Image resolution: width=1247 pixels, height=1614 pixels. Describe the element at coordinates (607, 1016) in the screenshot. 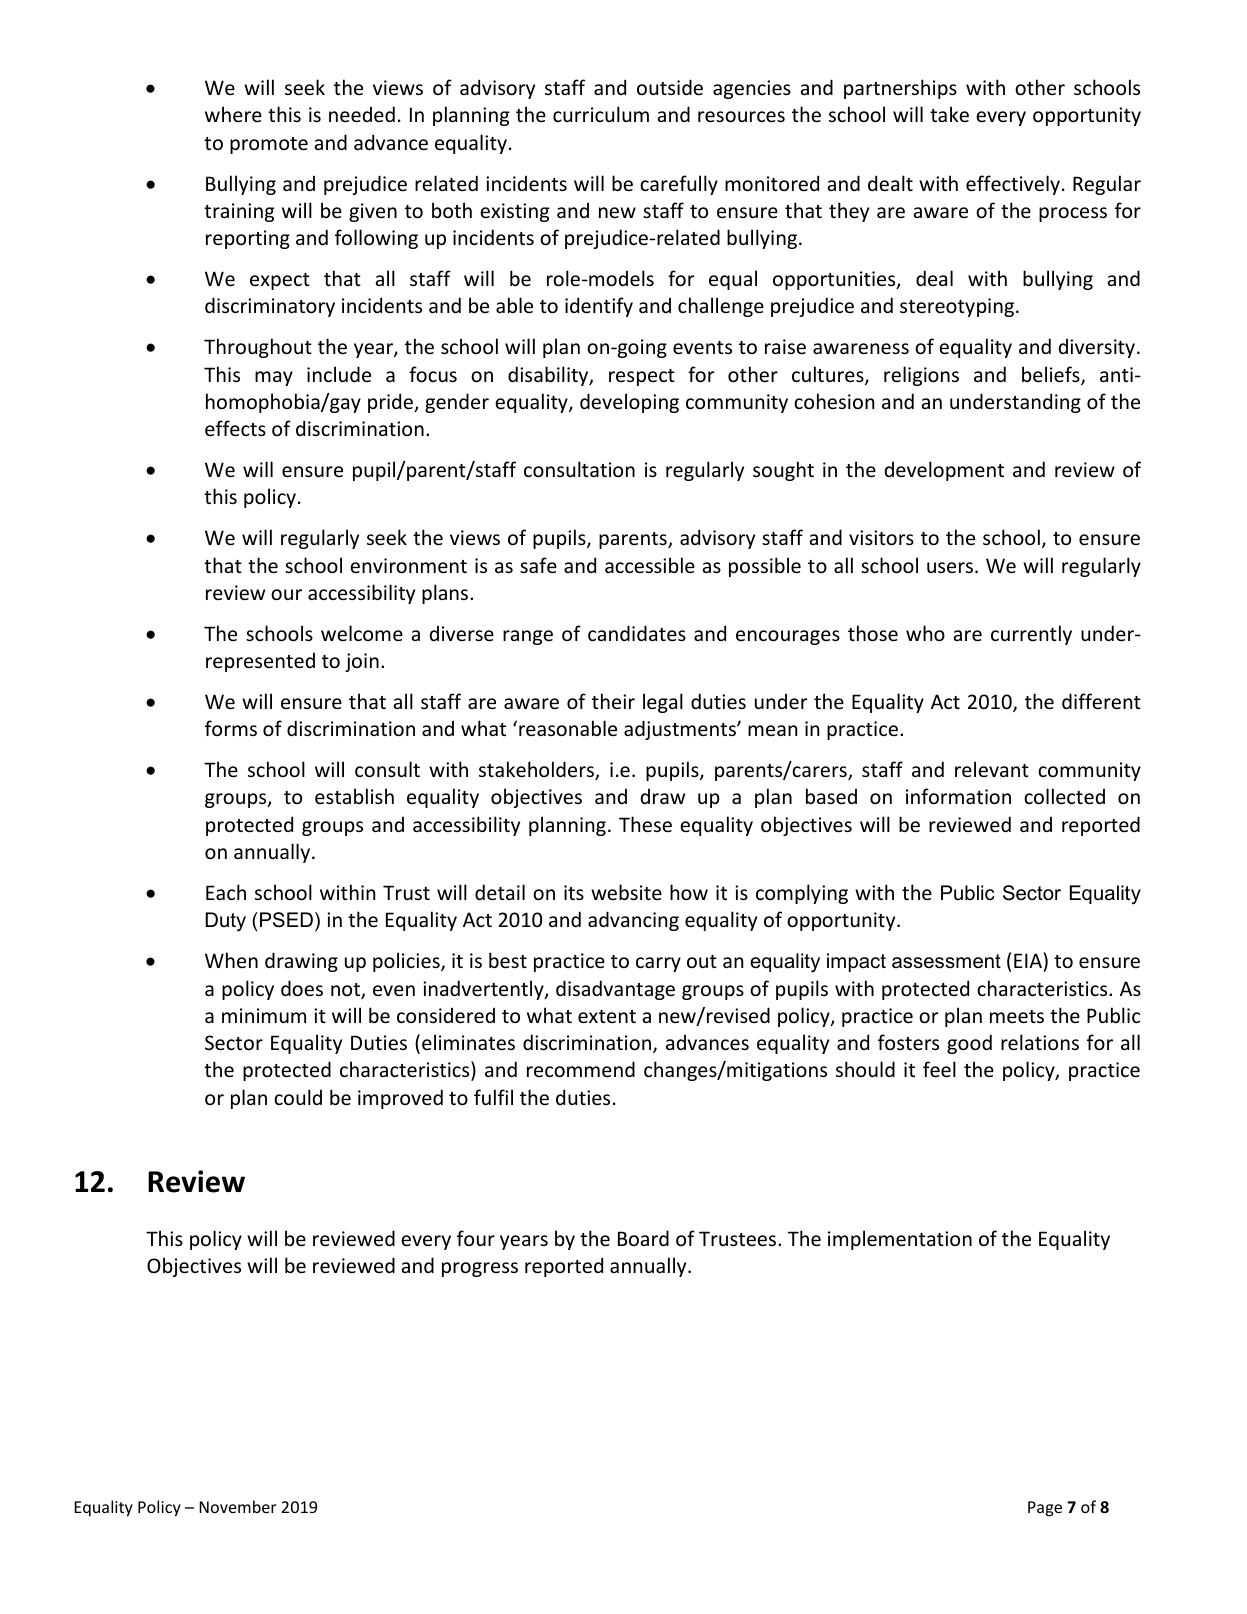

I see `extent` at that location.
